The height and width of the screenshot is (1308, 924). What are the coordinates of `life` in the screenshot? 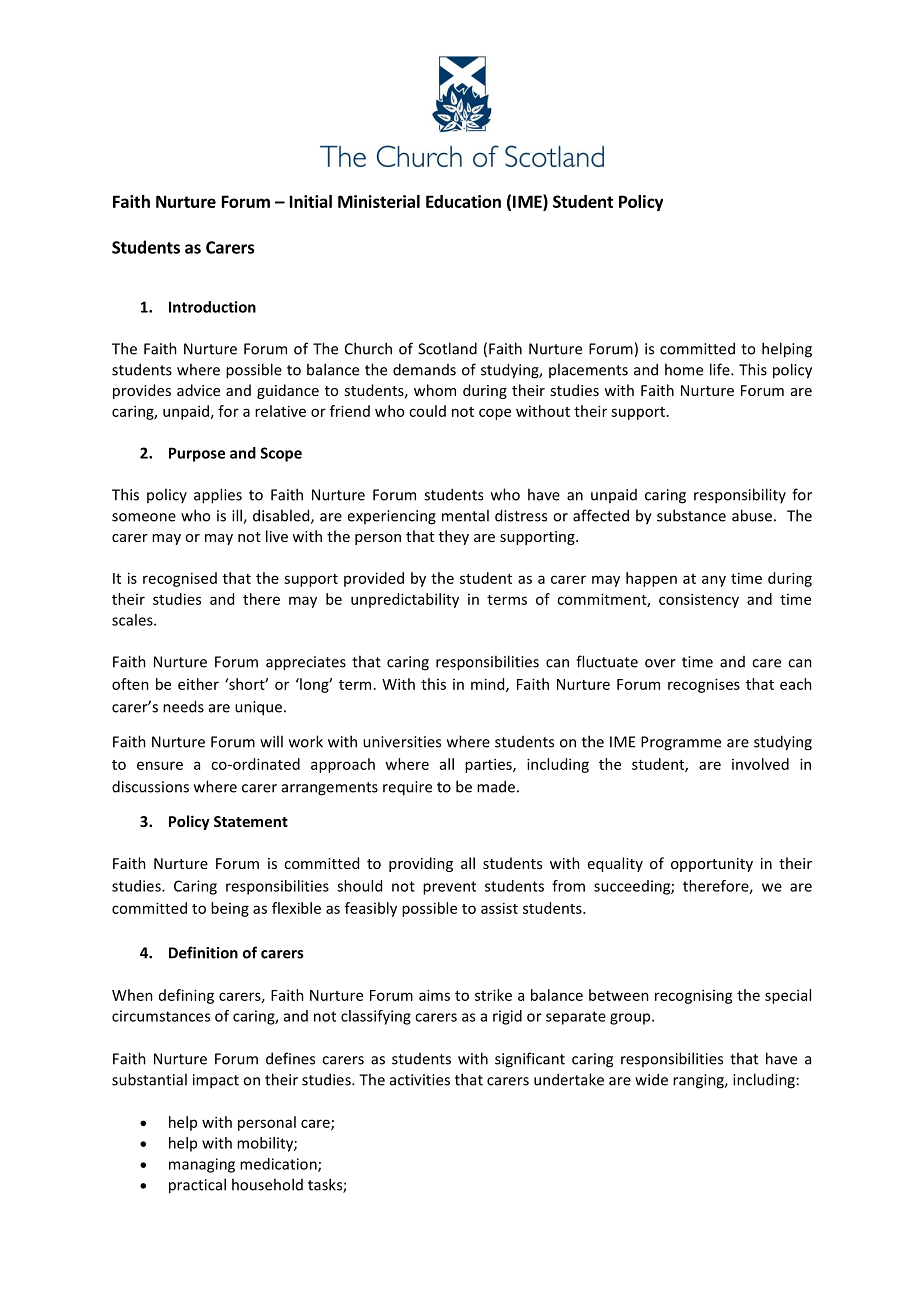 It's located at (721, 369).
